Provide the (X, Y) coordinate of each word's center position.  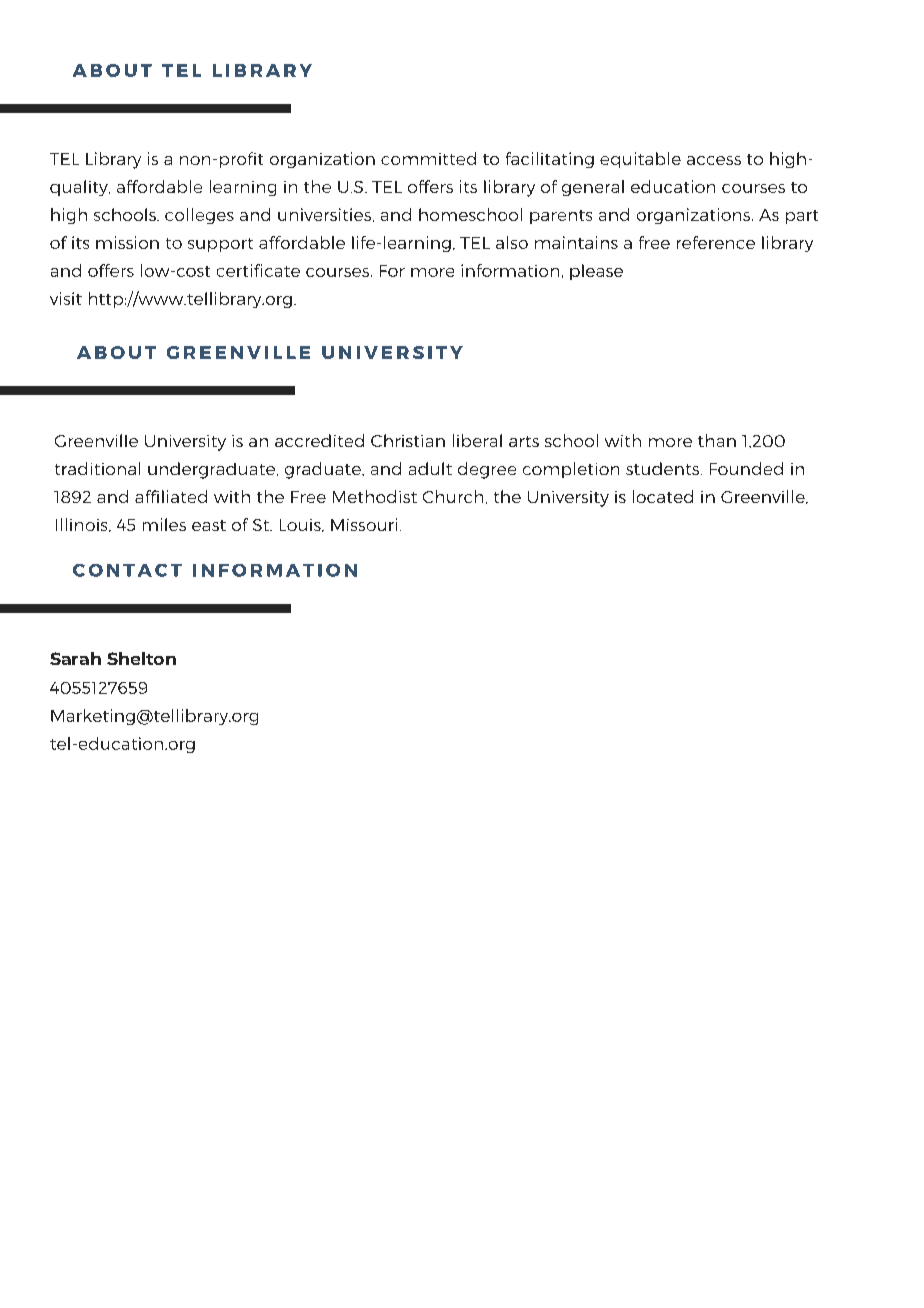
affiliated (171, 496)
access (714, 160)
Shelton (141, 658)
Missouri (364, 524)
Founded (746, 468)
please (596, 272)
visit (66, 298)
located (663, 496)
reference (716, 242)
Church (453, 496)
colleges (199, 216)
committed (428, 158)
